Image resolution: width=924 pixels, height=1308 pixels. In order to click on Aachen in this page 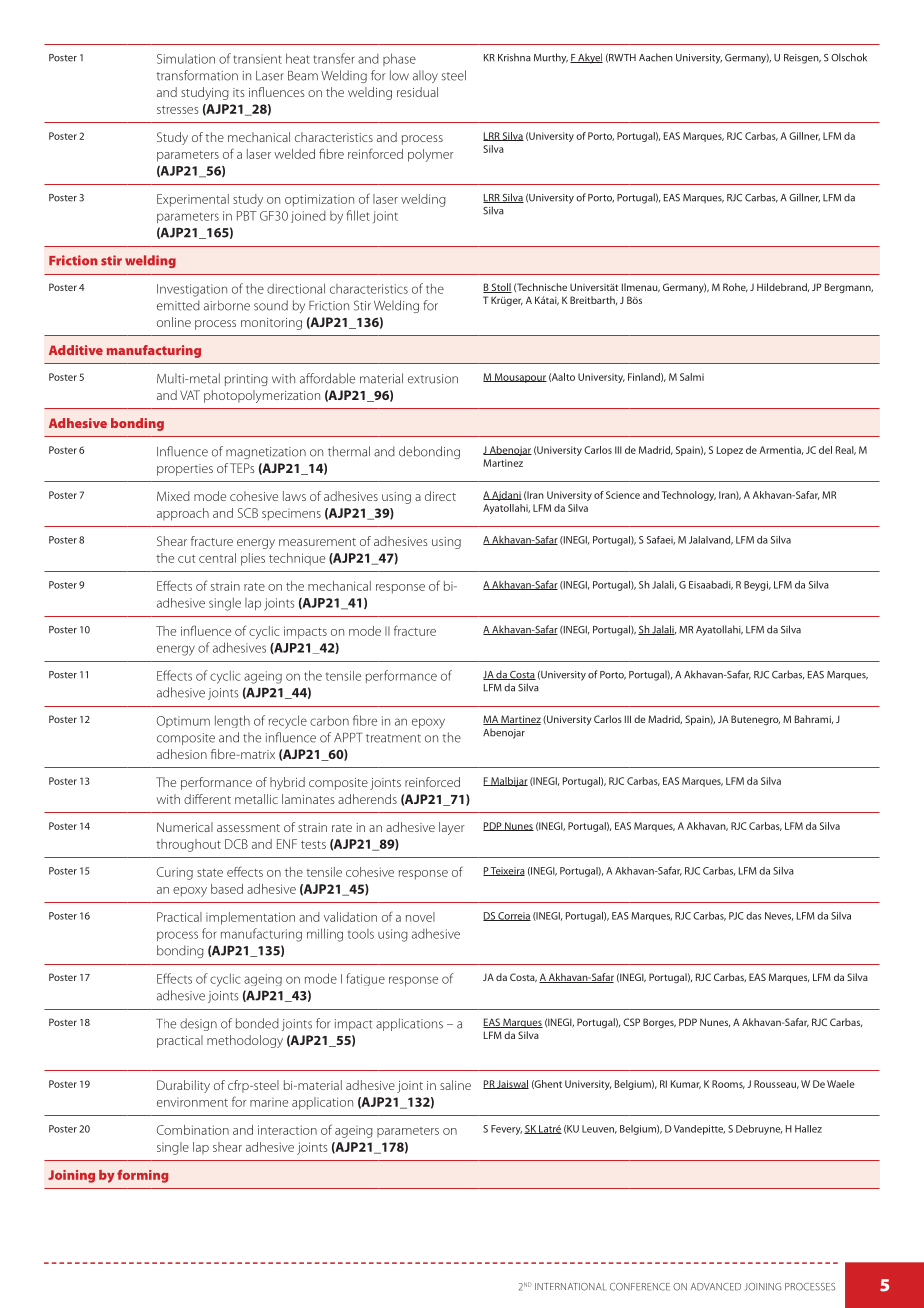, I will do `click(656, 57)`.
